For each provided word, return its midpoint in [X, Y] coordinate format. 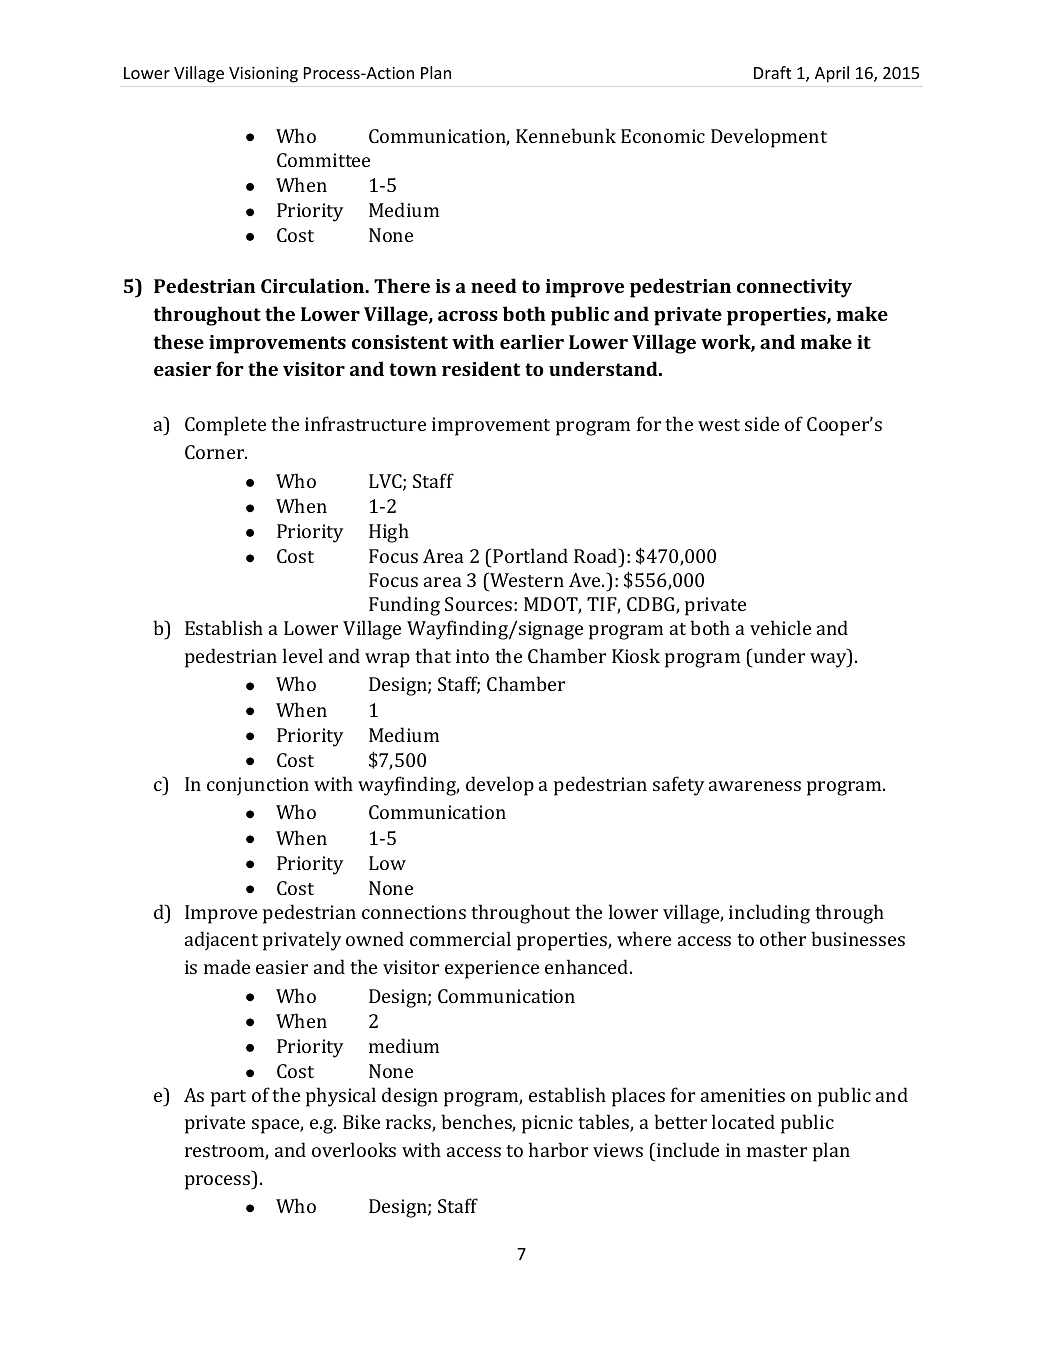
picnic [547, 1124]
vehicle [780, 627]
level [303, 655]
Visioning [263, 75]
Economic [663, 136]
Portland [530, 555]
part [228, 1098]
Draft [772, 72]
